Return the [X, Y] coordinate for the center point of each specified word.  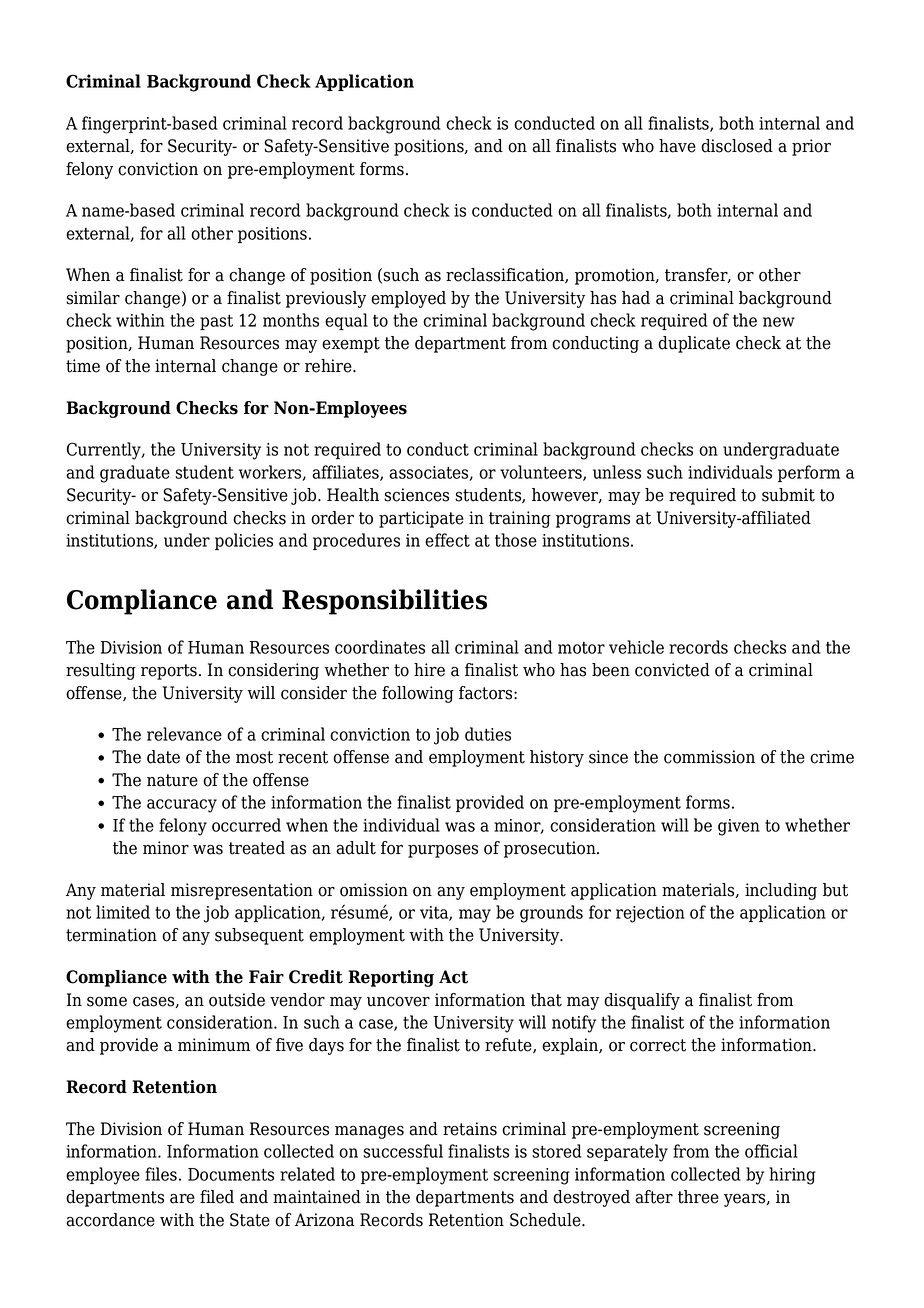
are [182, 1199]
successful [403, 1151]
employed [408, 299]
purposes [443, 851]
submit [788, 495]
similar [93, 298]
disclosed [737, 146]
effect [447, 540]
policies [244, 541]
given [739, 827]
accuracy [182, 806]
